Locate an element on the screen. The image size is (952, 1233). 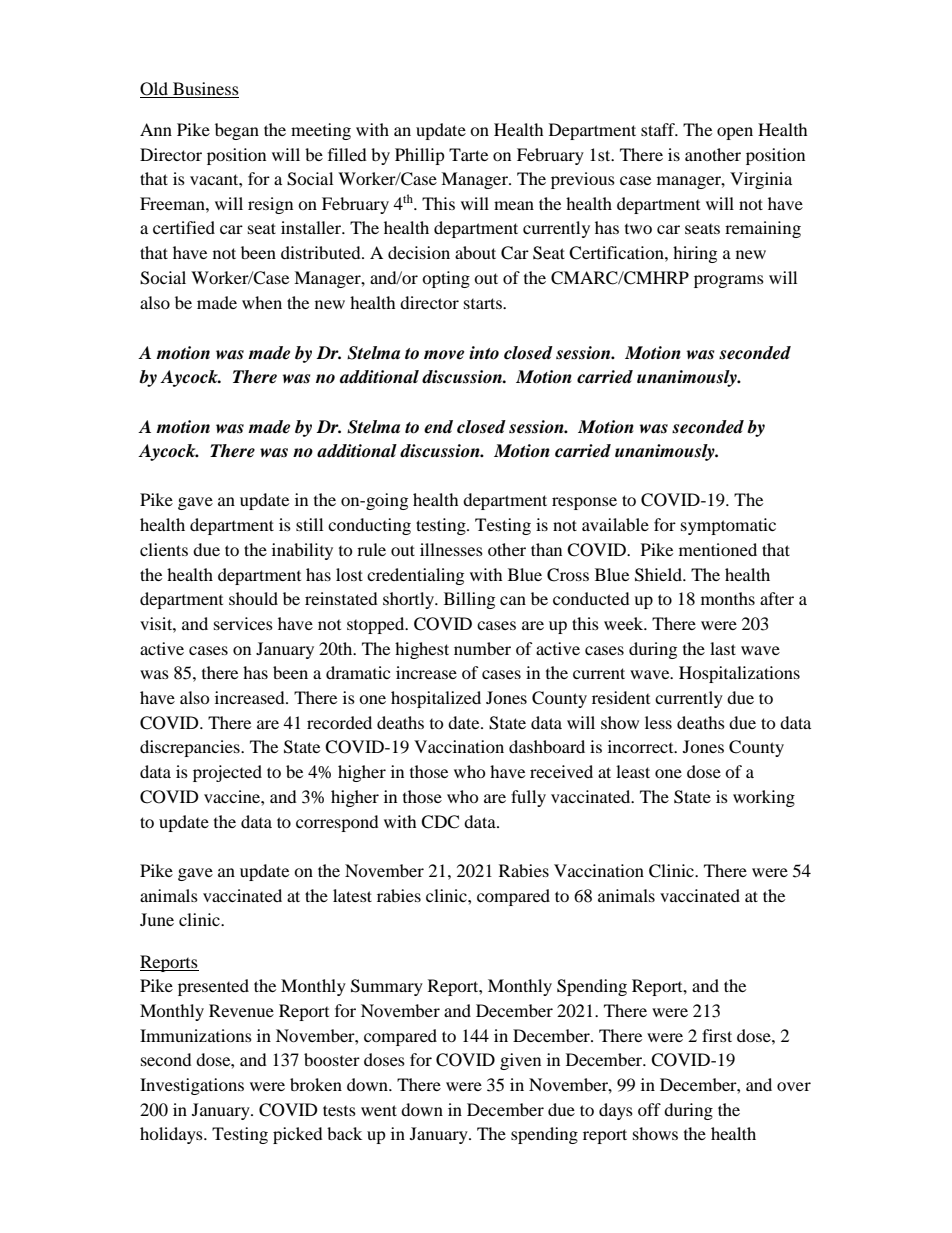
symptomatic is located at coordinates (728, 526).
